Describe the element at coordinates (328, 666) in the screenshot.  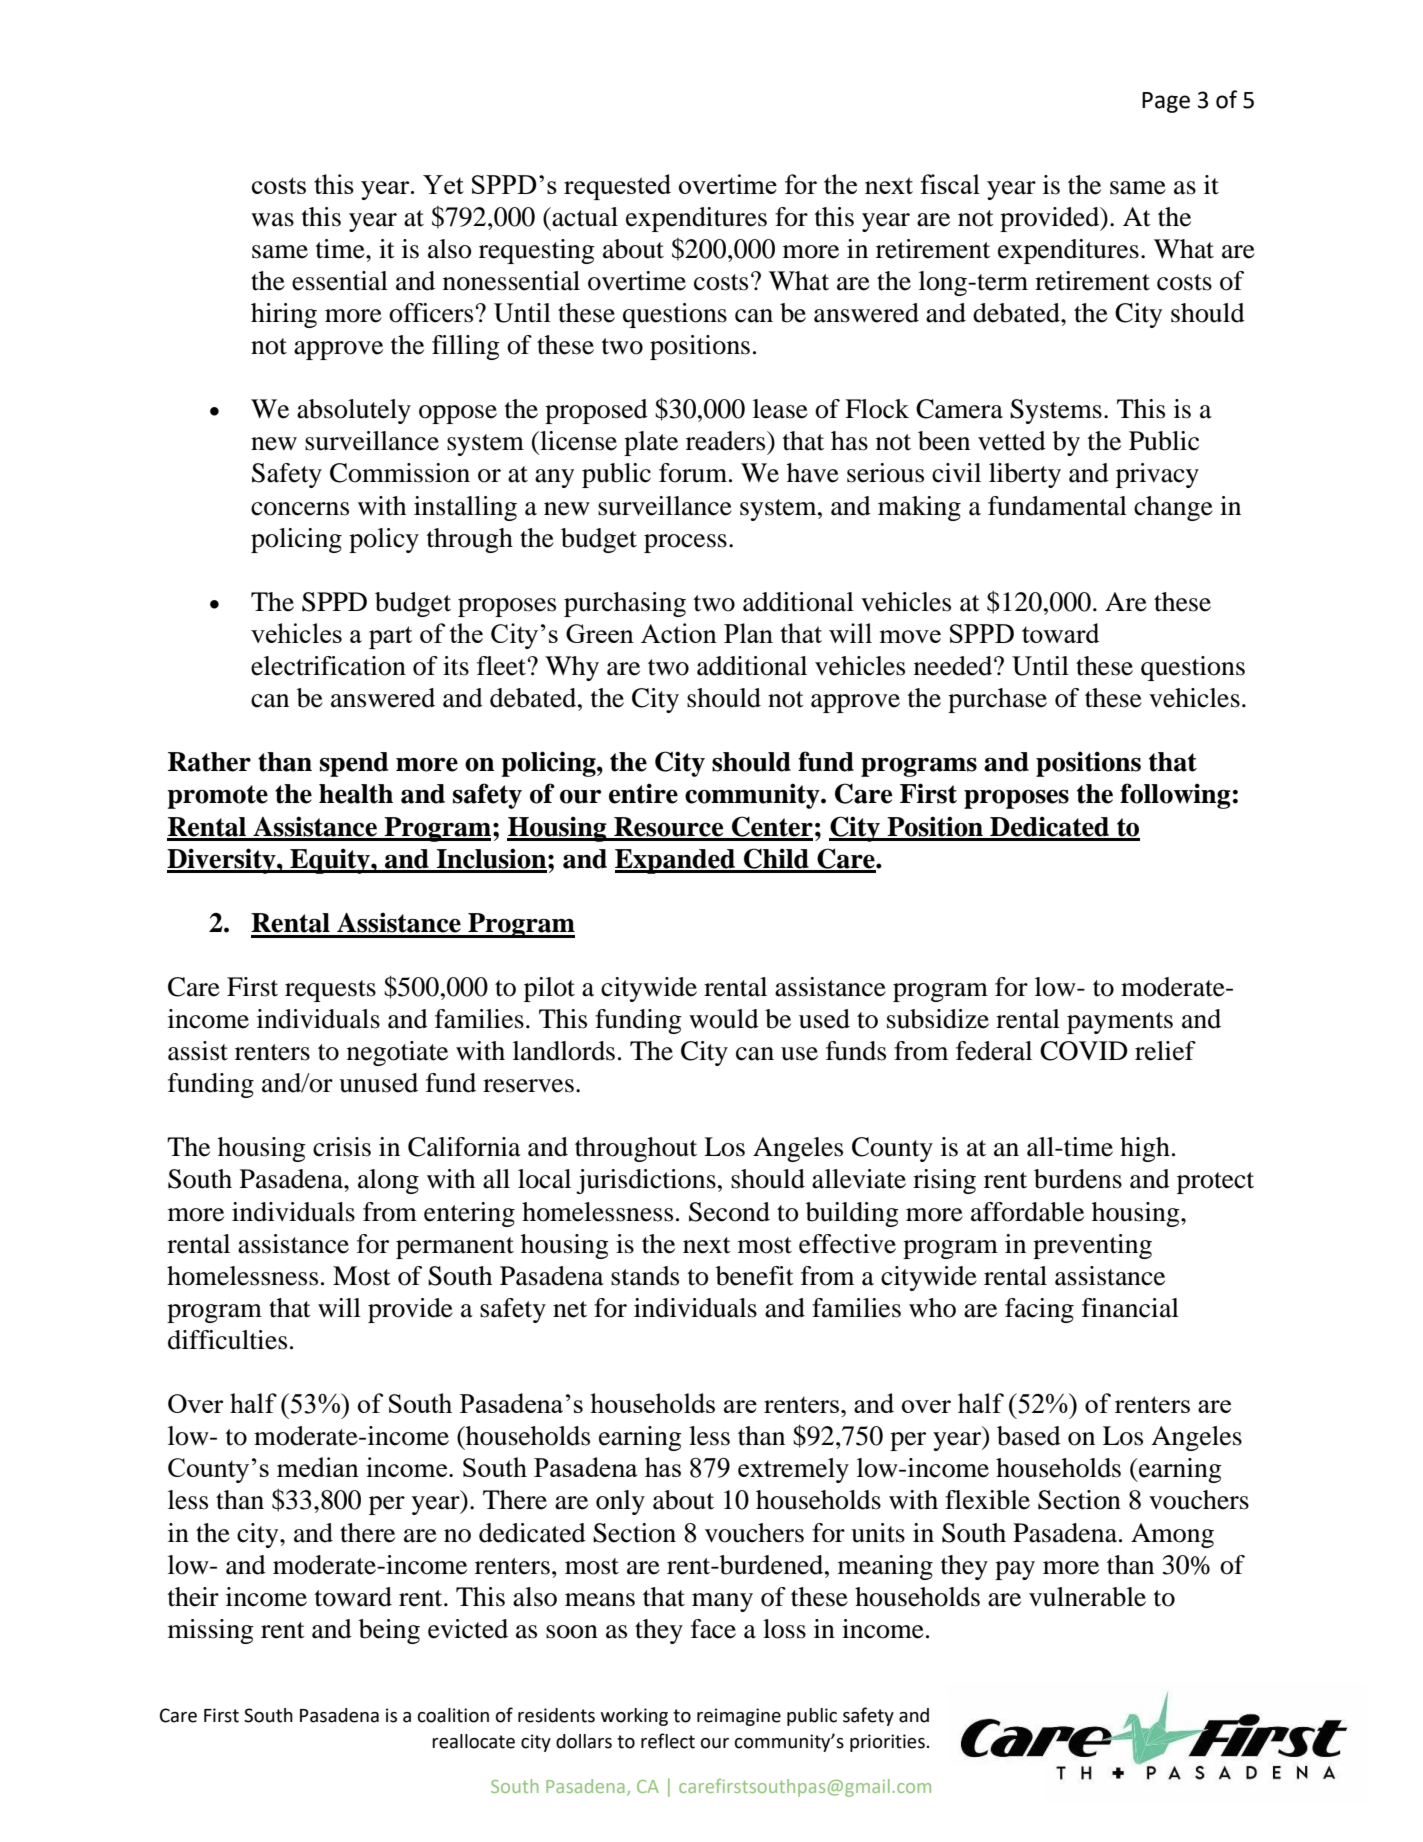
I see `electrification` at that location.
